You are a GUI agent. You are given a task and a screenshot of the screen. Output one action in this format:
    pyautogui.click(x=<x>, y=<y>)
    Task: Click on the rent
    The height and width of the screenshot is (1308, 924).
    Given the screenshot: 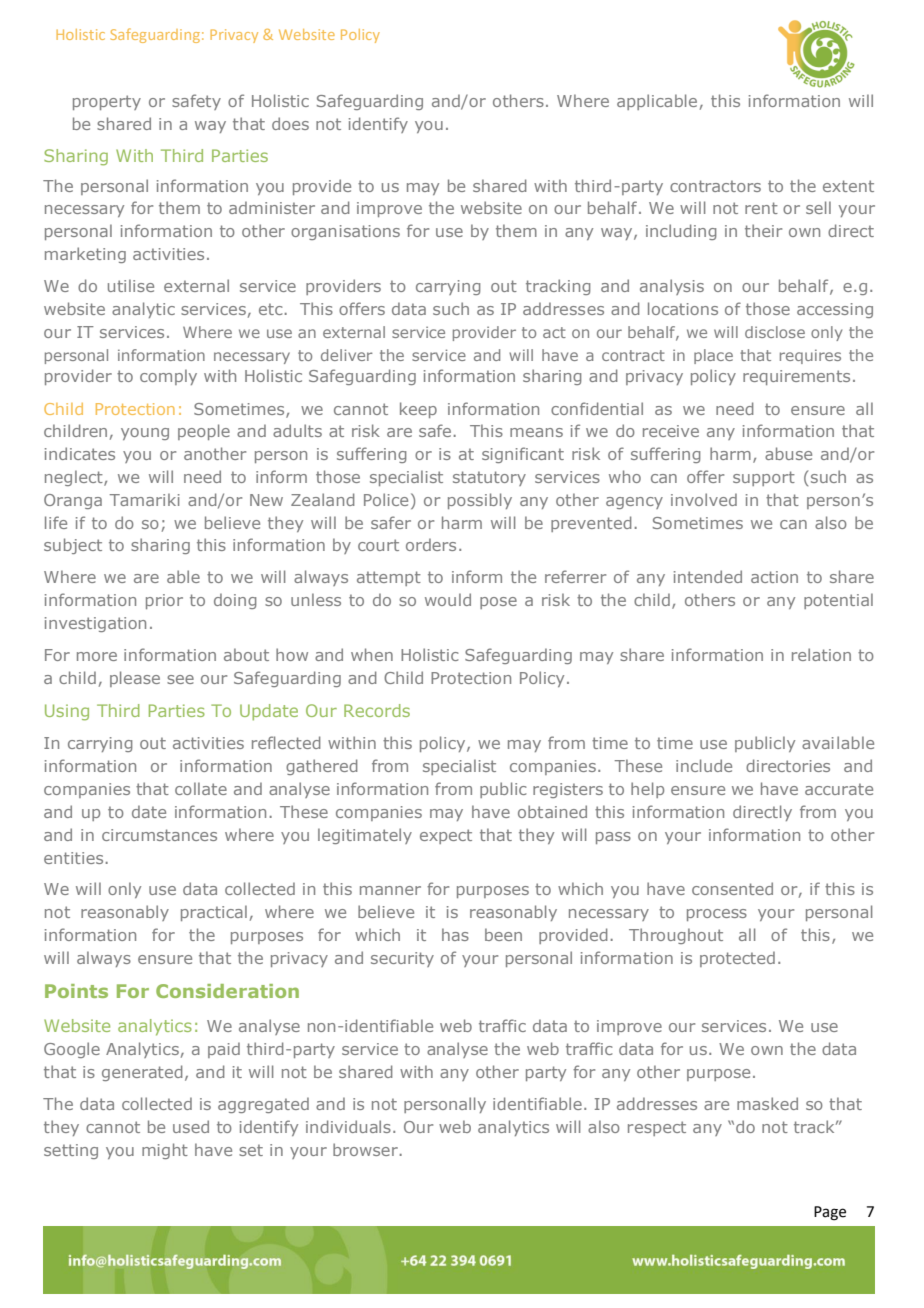 What is the action you would take?
    pyautogui.click(x=761, y=208)
